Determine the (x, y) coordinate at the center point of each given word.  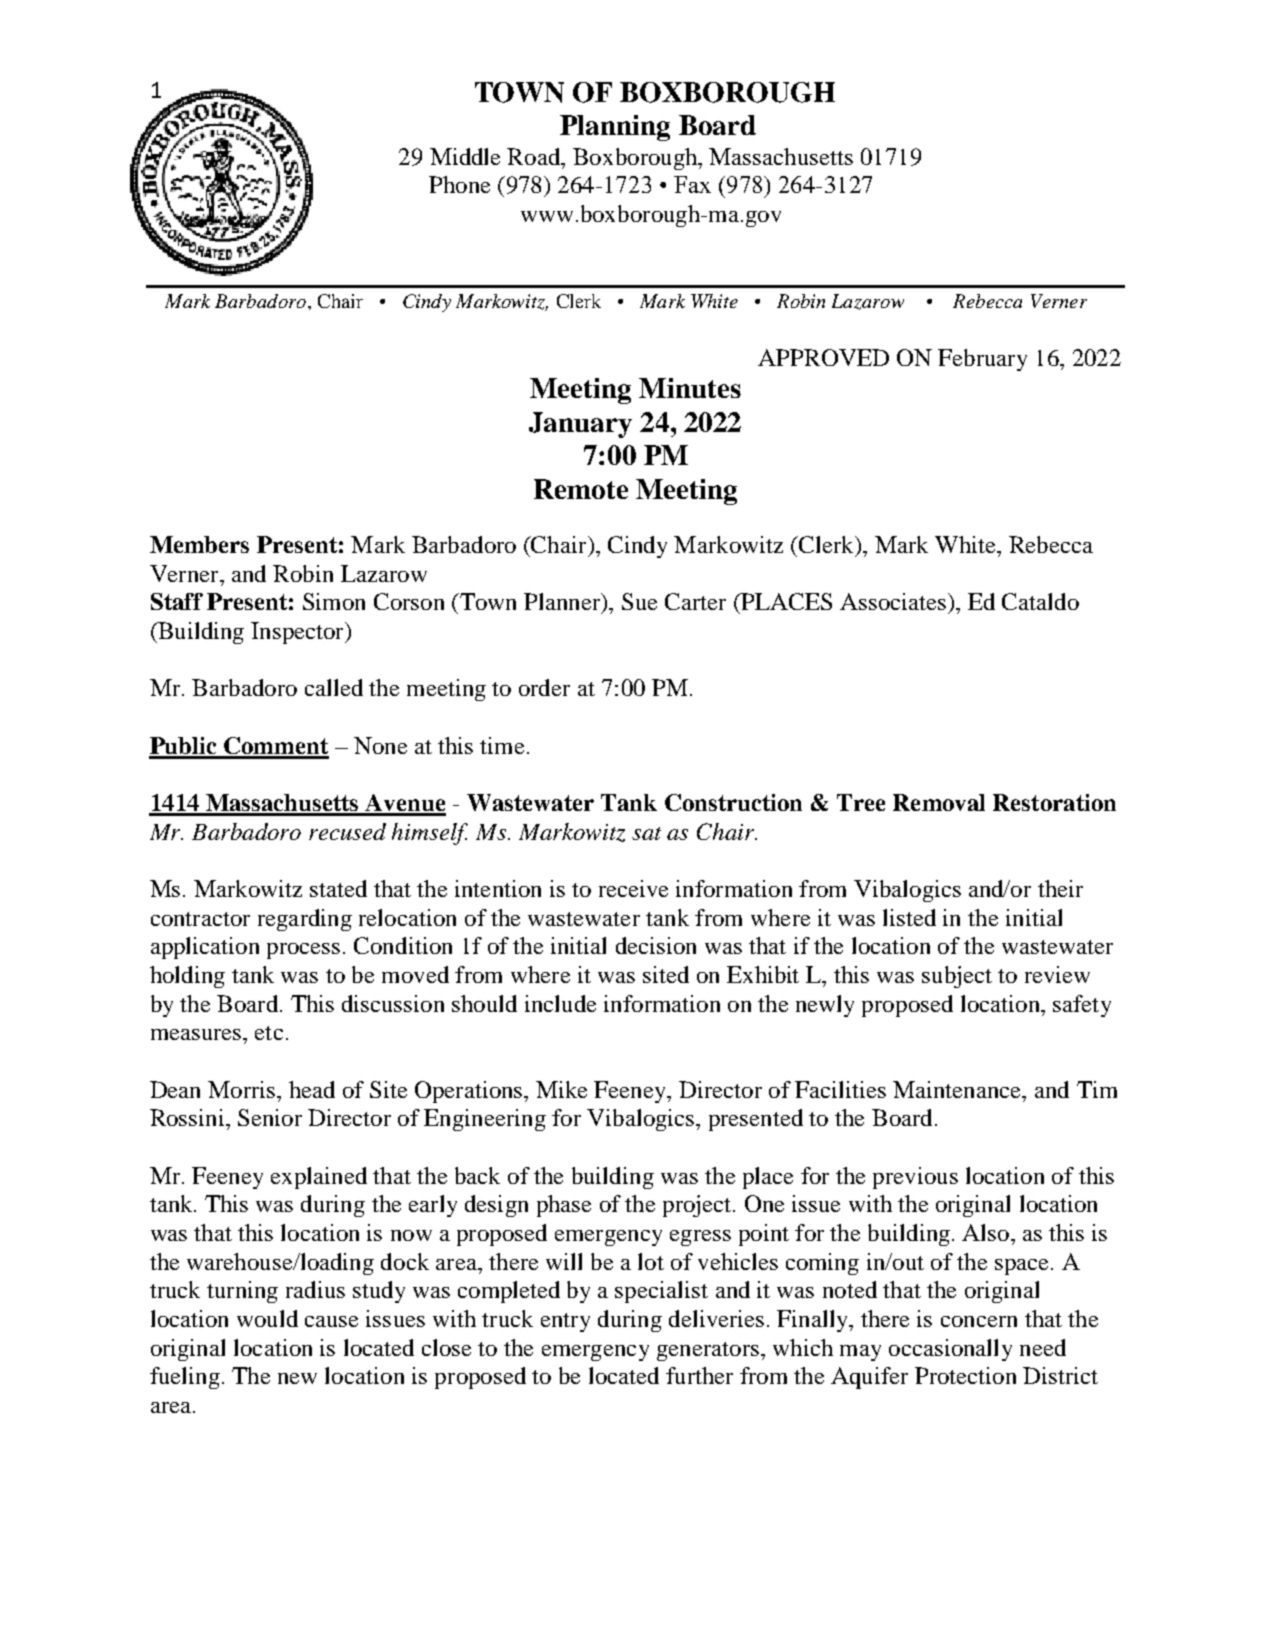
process (303, 951)
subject (957, 977)
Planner (563, 601)
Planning (615, 128)
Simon (334, 601)
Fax (692, 184)
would (267, 1318)
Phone (459, 184)
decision (656, 945)
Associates (893, 601)
